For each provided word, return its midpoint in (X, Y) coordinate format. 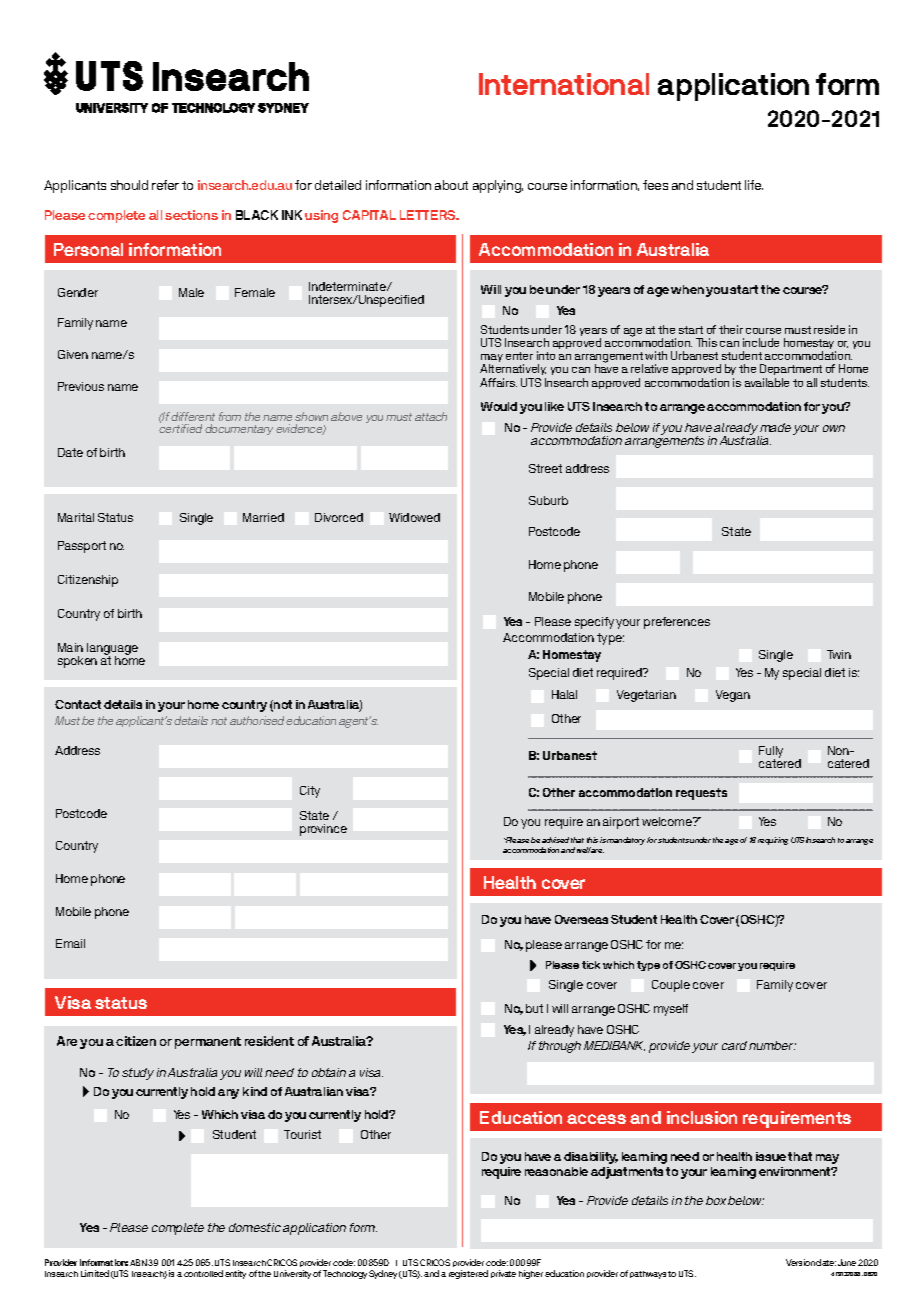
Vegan (733, 696)
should (129, 185)
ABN (139, 1262)
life (754, 185)
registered (468, 1274)
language (112, 650)
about (451, 185)
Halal (564, 694)
